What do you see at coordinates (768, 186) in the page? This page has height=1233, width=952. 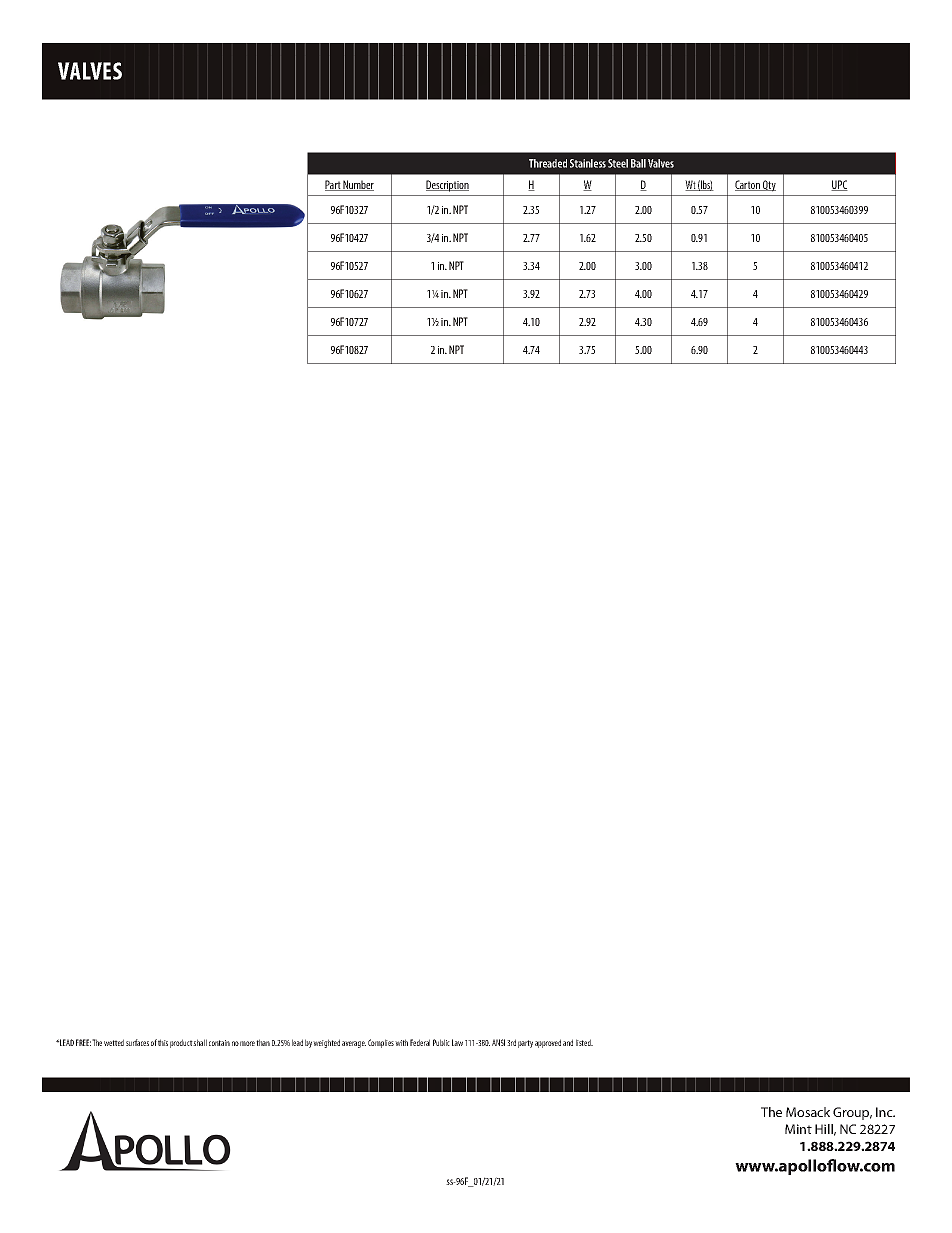 I see `Qty` at bounding box center [768, 186].
